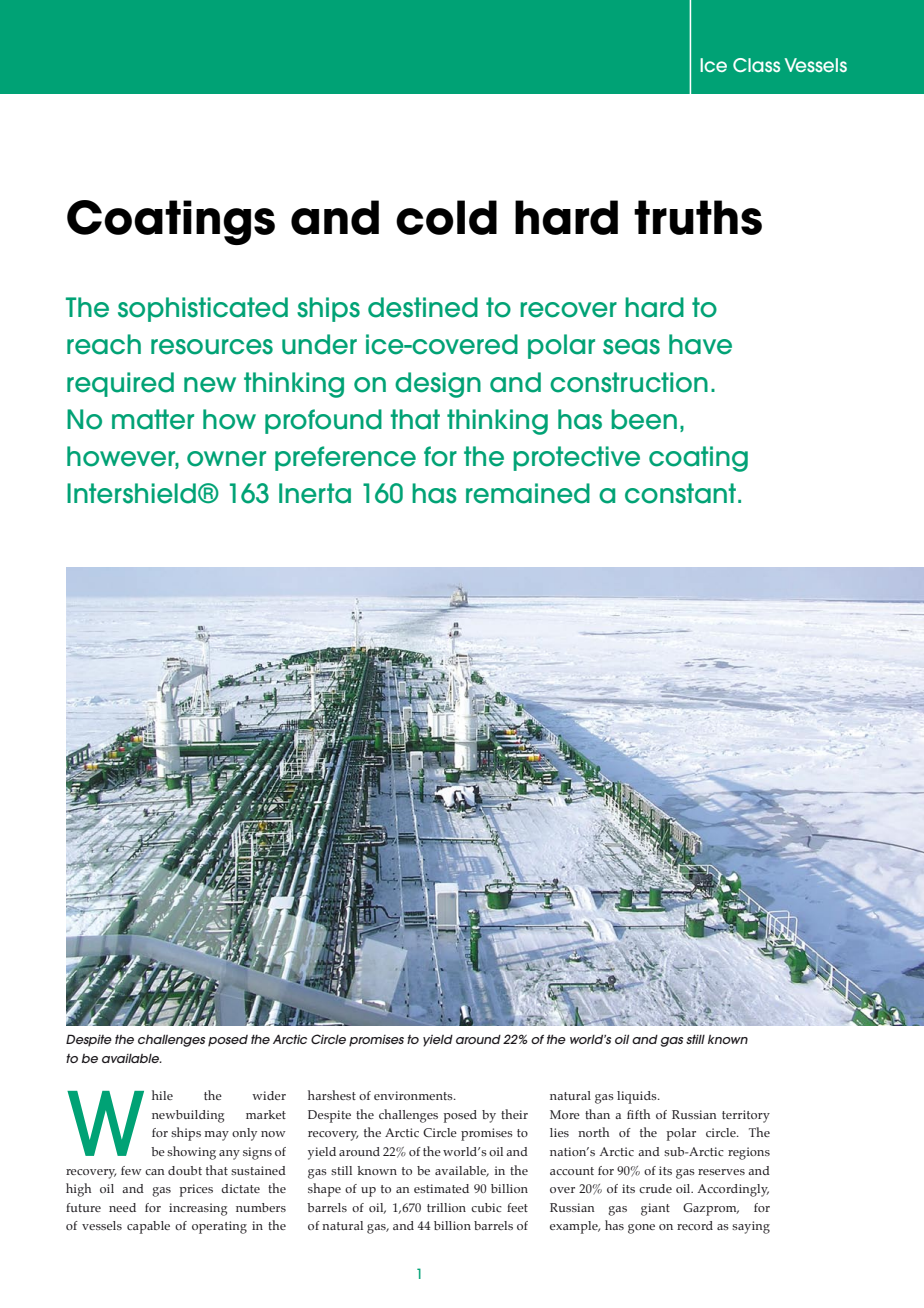 The width and height of the screenshot is (924, 1308). Describe the element at coordinates (756, 65) in the screenshot. I see `Class` at that location.
